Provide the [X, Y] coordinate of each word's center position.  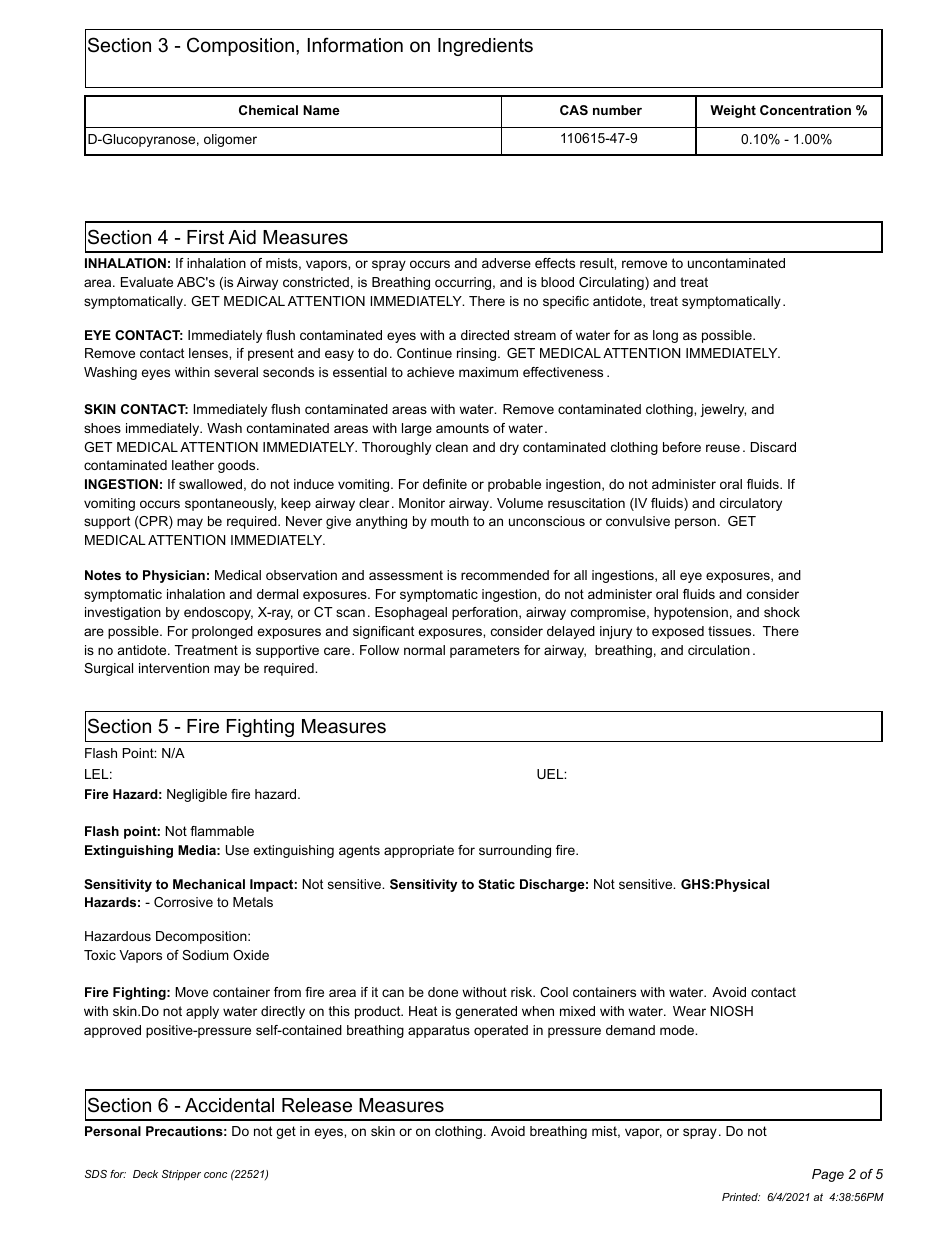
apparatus [439, 1031]
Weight [733, 111]
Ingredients [485, 47]
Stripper [181, 1175]
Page [828, 1175]
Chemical [268, 110]
